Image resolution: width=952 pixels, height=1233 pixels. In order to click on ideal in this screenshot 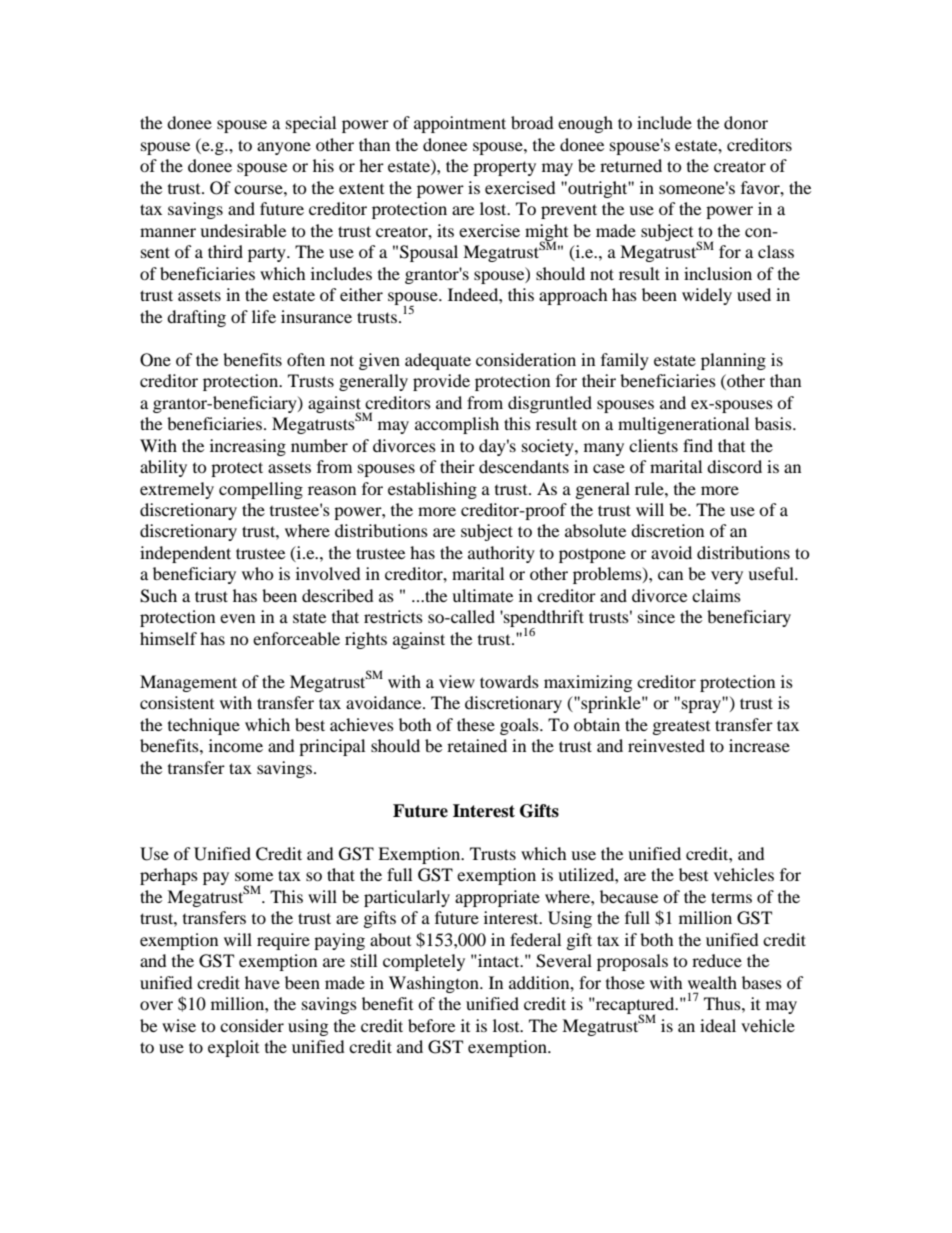, I will do `click(718, 1025)`.
